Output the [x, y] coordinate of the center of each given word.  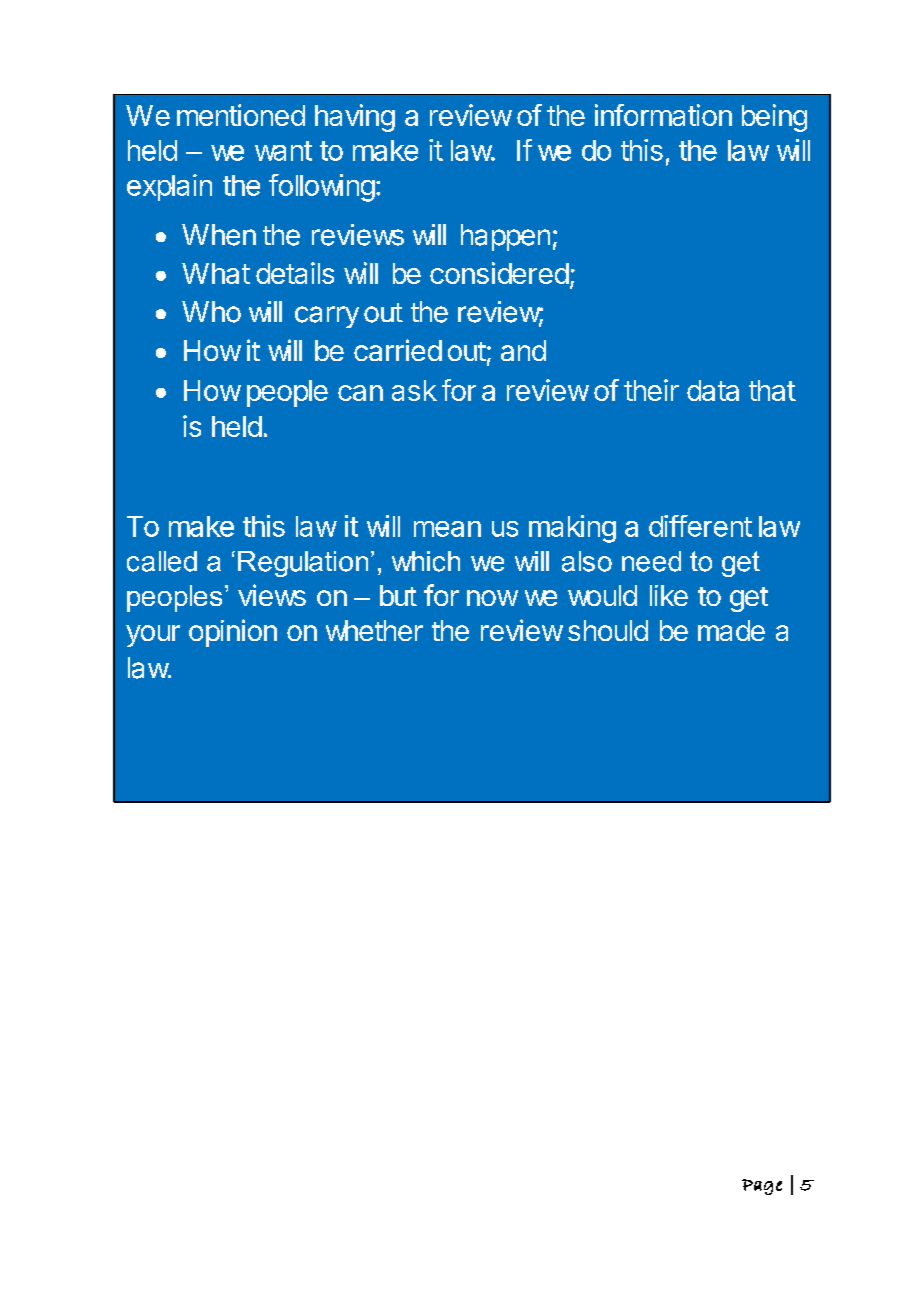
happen [505, 237]
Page [762, 1187]
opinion [233, 633]
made [731, 630]
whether [374, 630]
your [153, 636]
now [492, 598]
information [663, 115]
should [608, 630]
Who [211, 312]
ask [414, 390]
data [713, 390]
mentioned [241, 115]
